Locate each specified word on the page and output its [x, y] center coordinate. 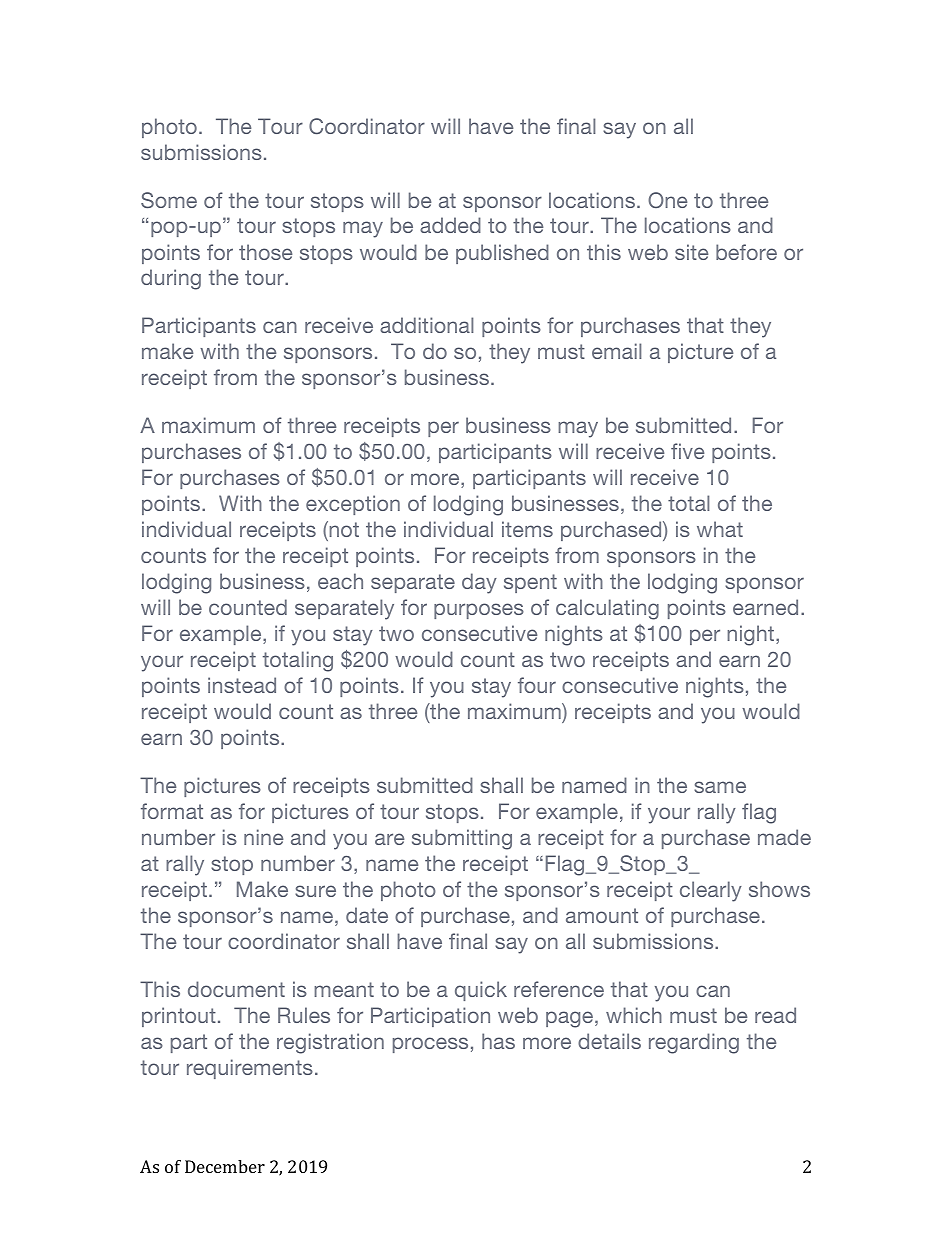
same [720, 787]
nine [263, 837]
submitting [462, 839]
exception [353, 505]
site [691, 252]
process [430, 1045]
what [720, 529]
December [225, 1166]
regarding [694, 1043]
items [527, 529]
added [450, 225]
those [265, 252]
